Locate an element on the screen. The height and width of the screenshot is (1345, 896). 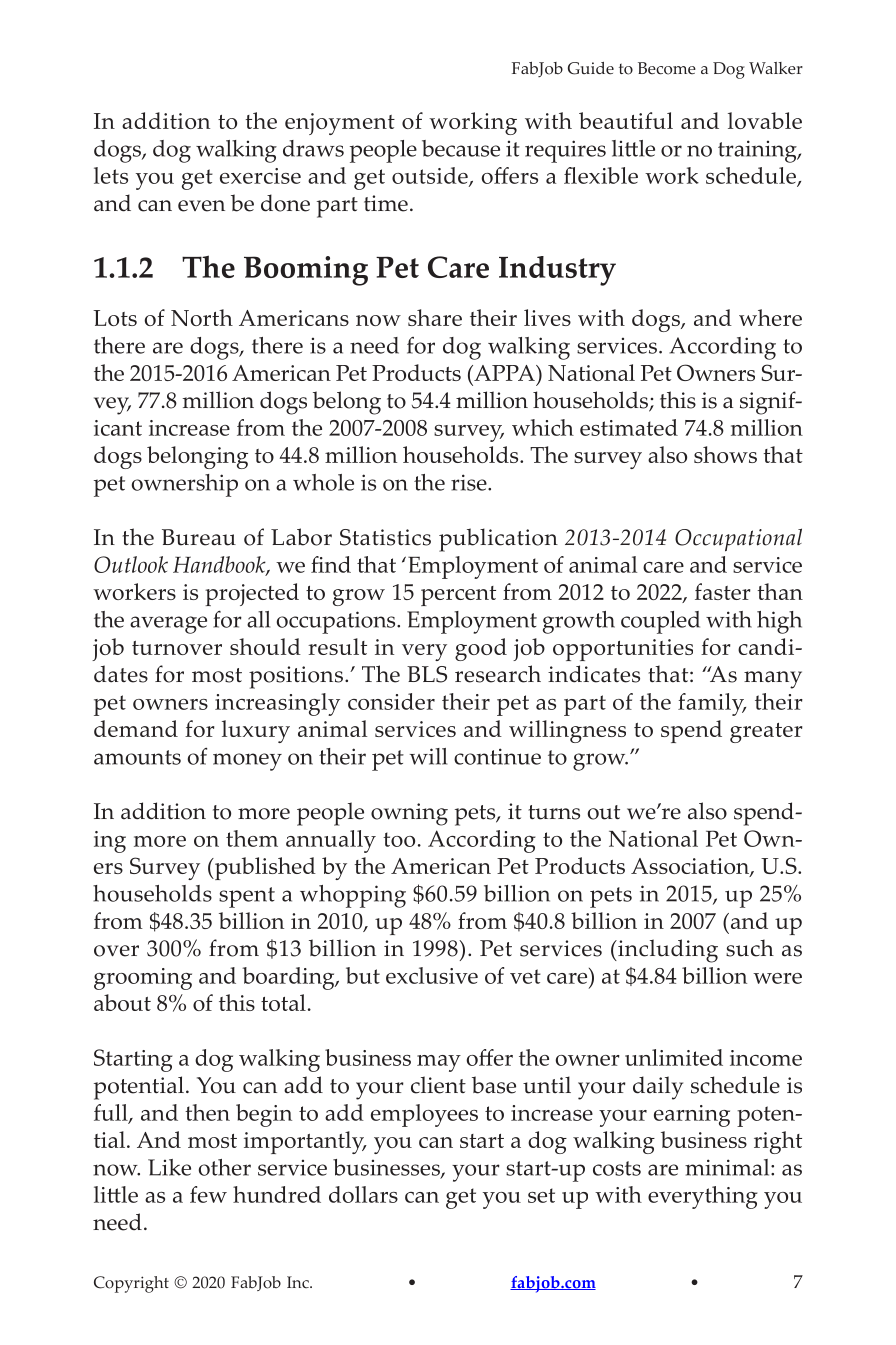
because is located at coordinates (461, 148).
